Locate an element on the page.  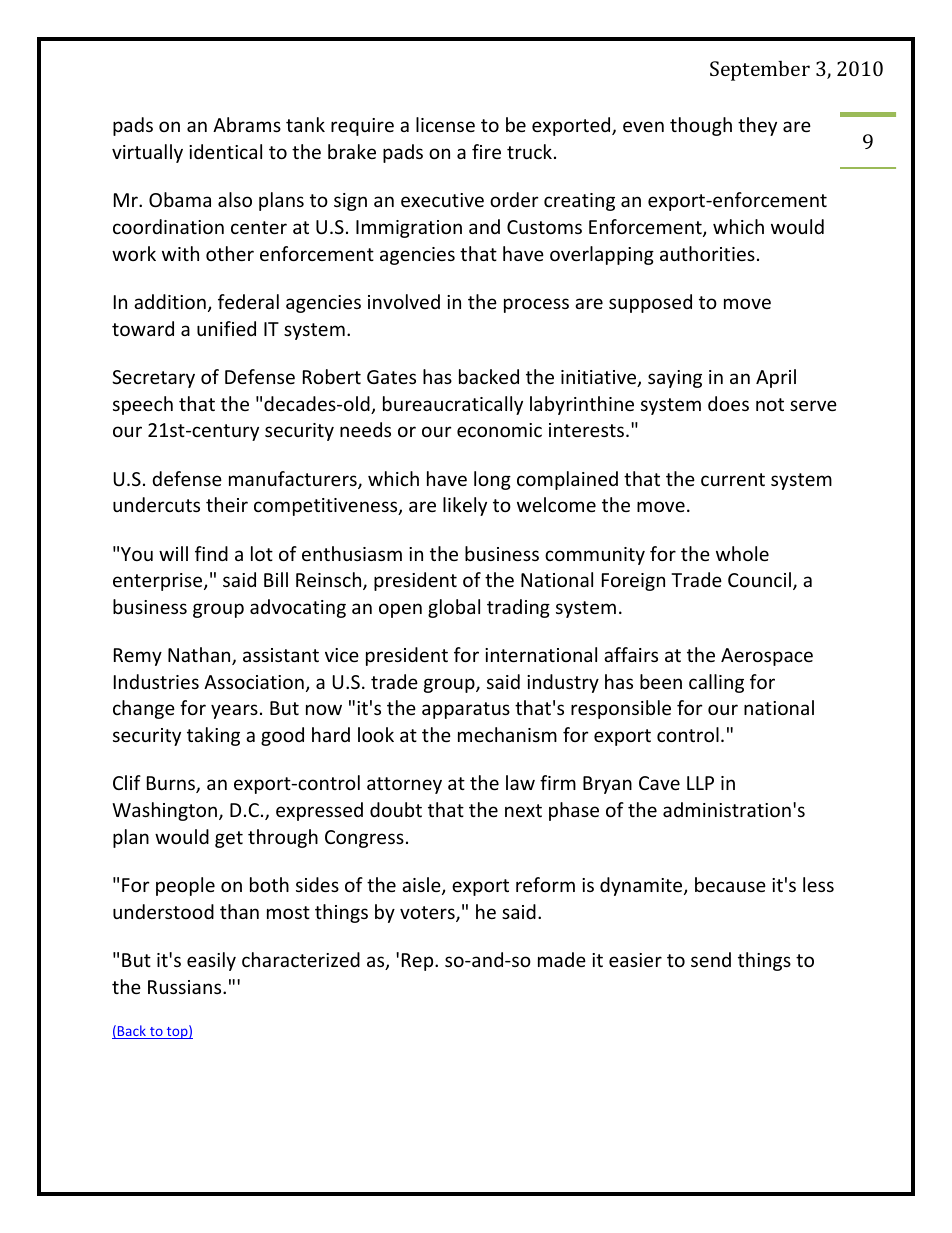
easily is located at coordinates (211, 961).
